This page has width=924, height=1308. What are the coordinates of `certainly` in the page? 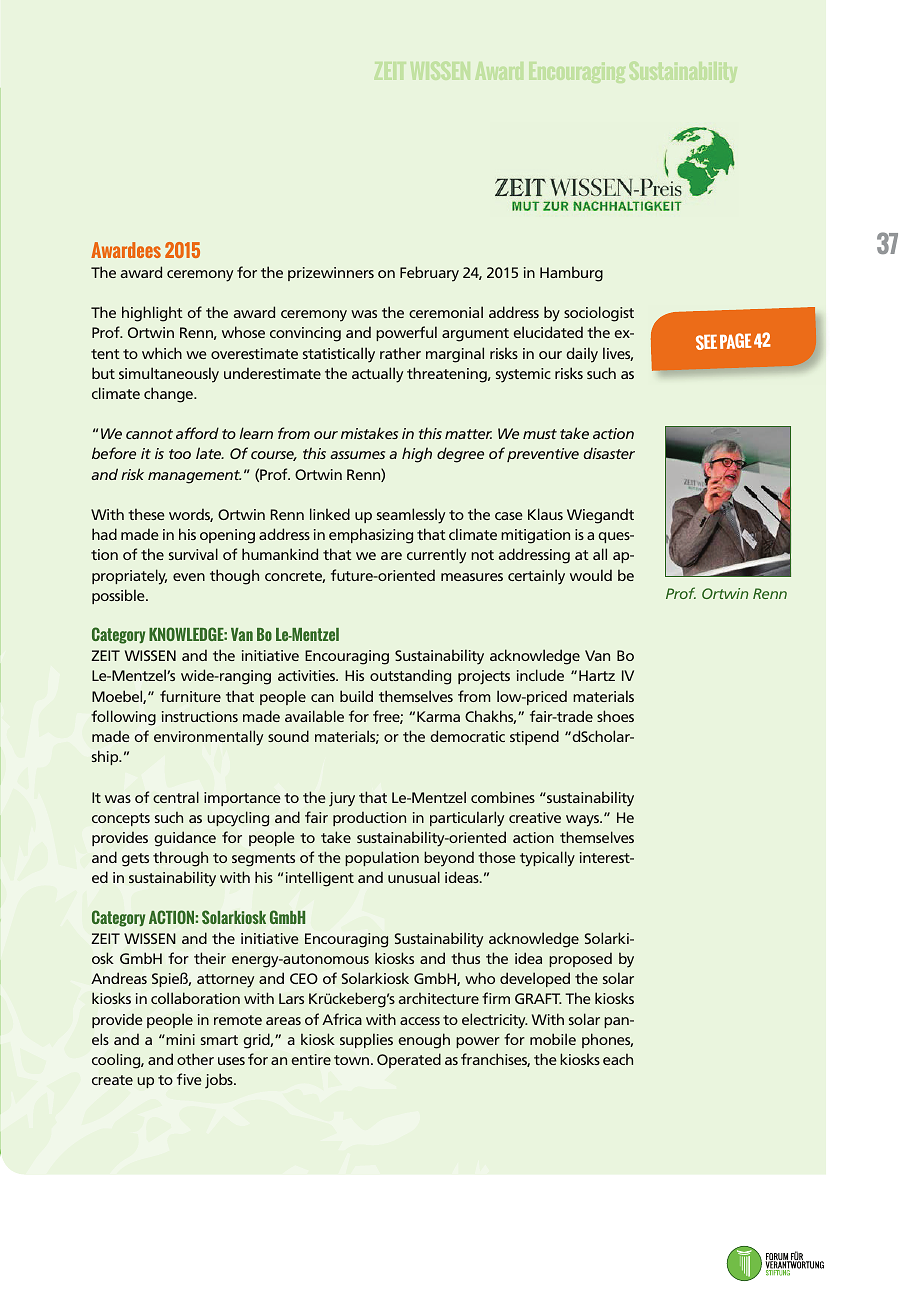 It's located at (536, 577).
